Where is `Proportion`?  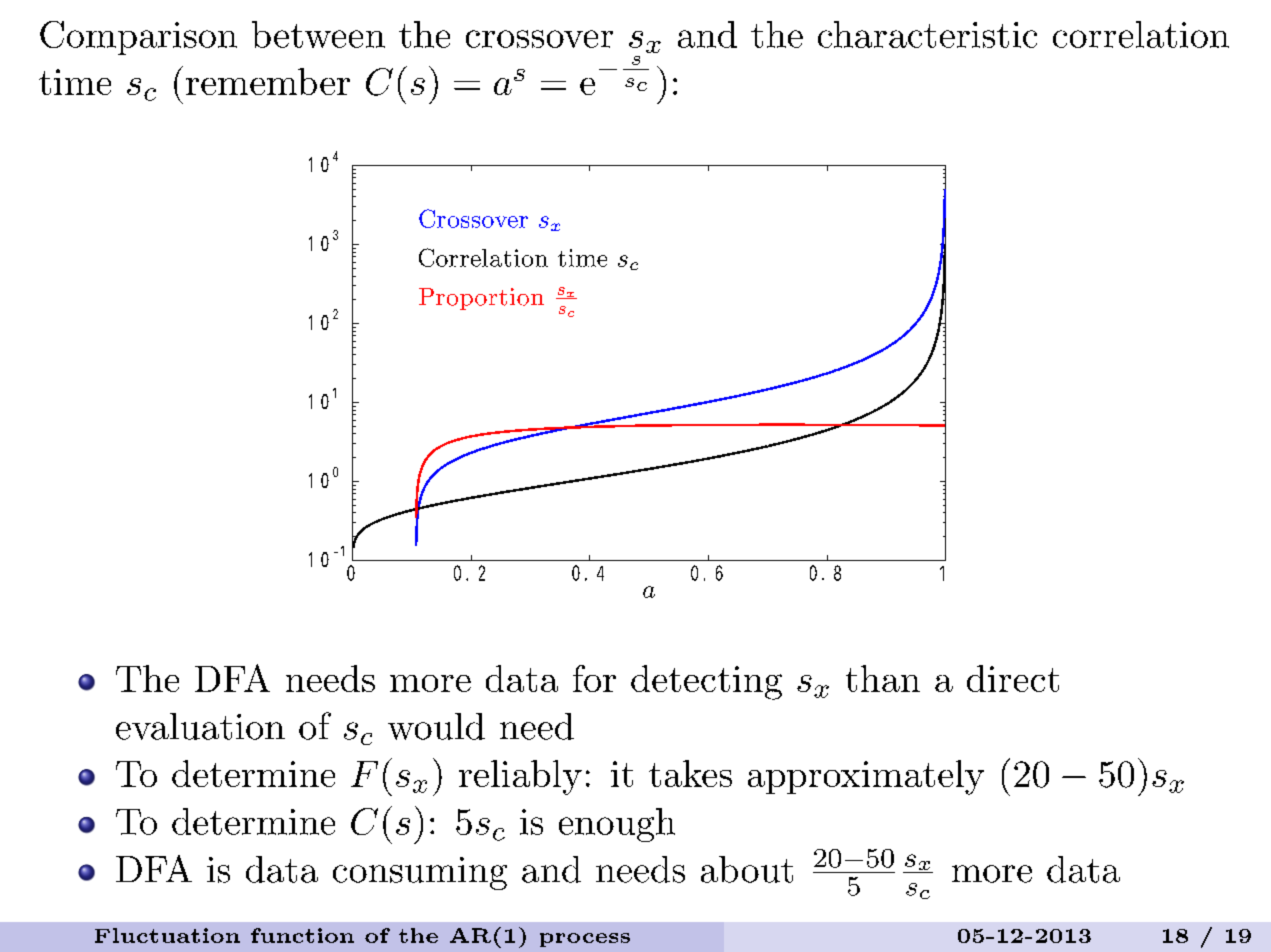
Proportion is located at coordinates (481, 299).
